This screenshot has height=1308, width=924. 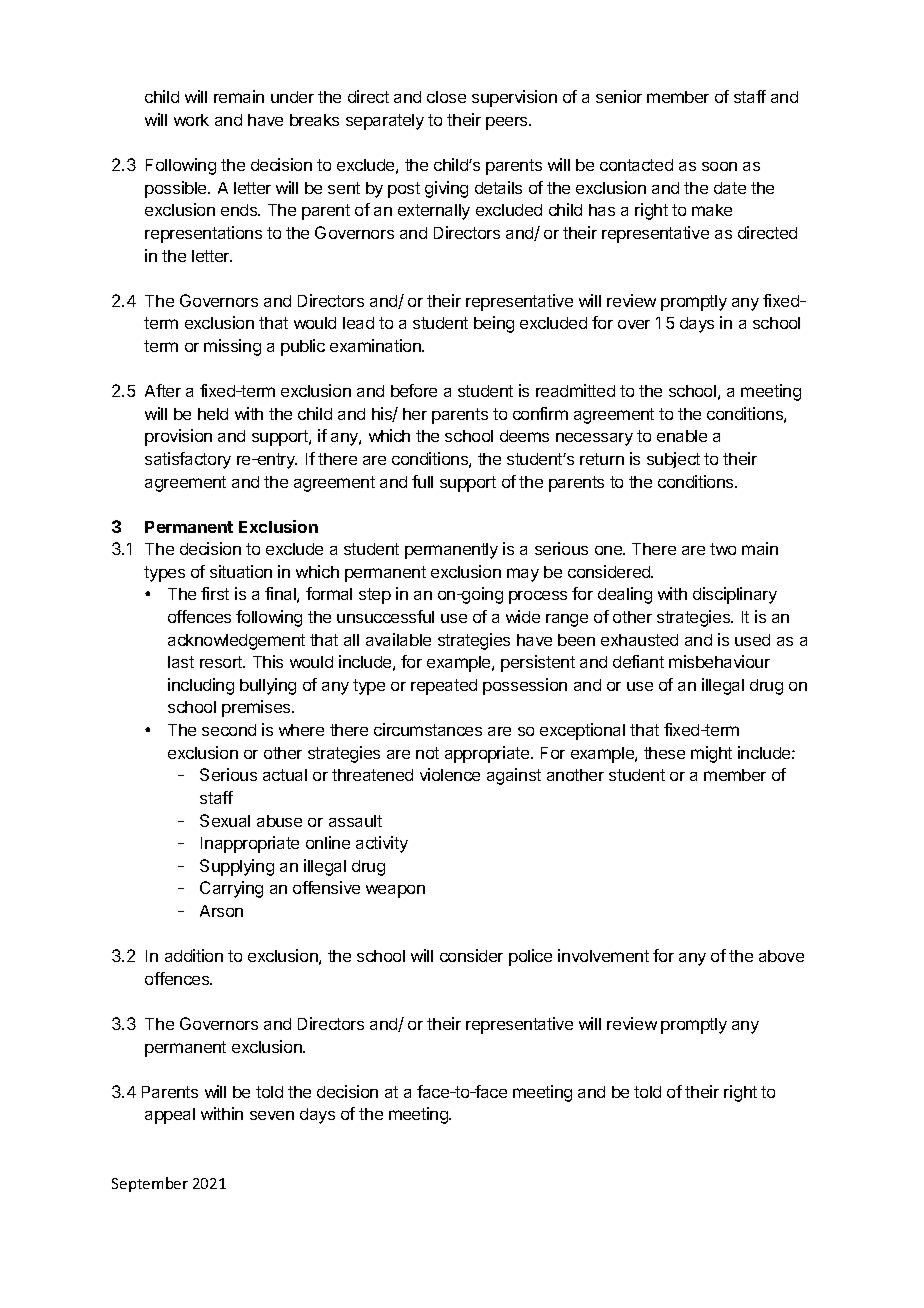 I want to click on soon, so click(x=719, y=166).
